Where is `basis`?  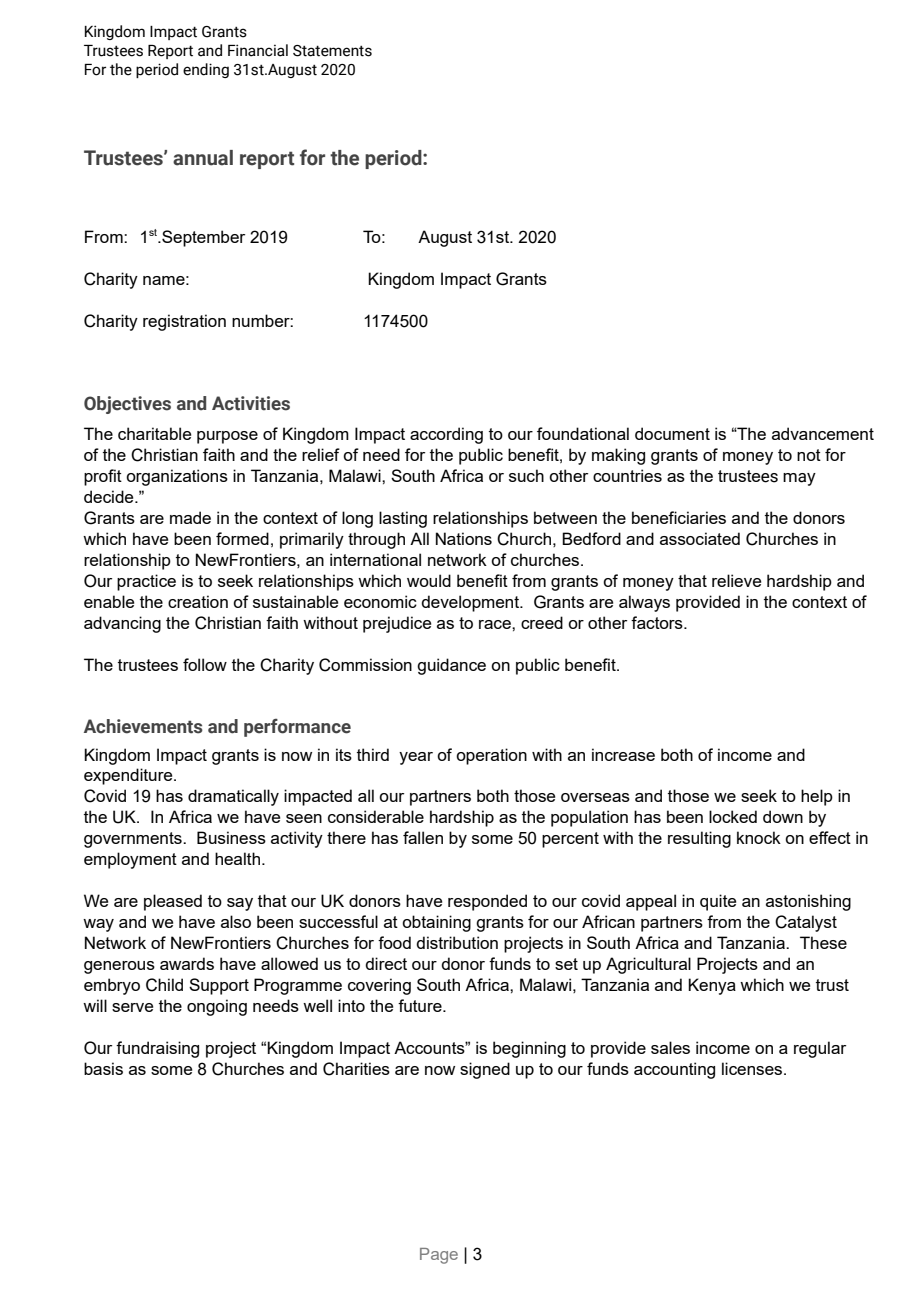 basis is located at coordinates (103, 1068).
